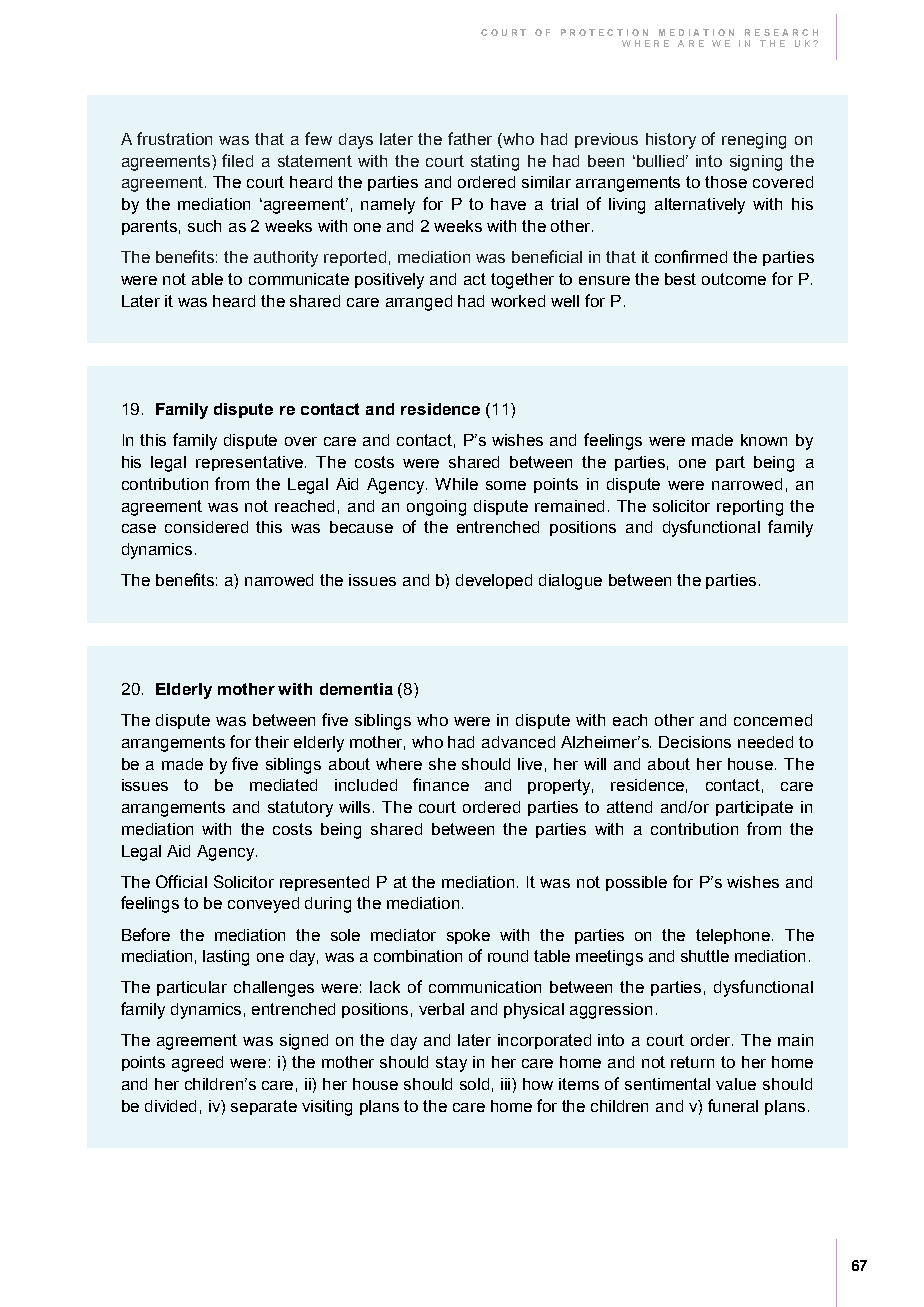 This page has height=1307, width=924. Describe the element at coordinates (494, 581) in the page. I see `developed` at that location.
